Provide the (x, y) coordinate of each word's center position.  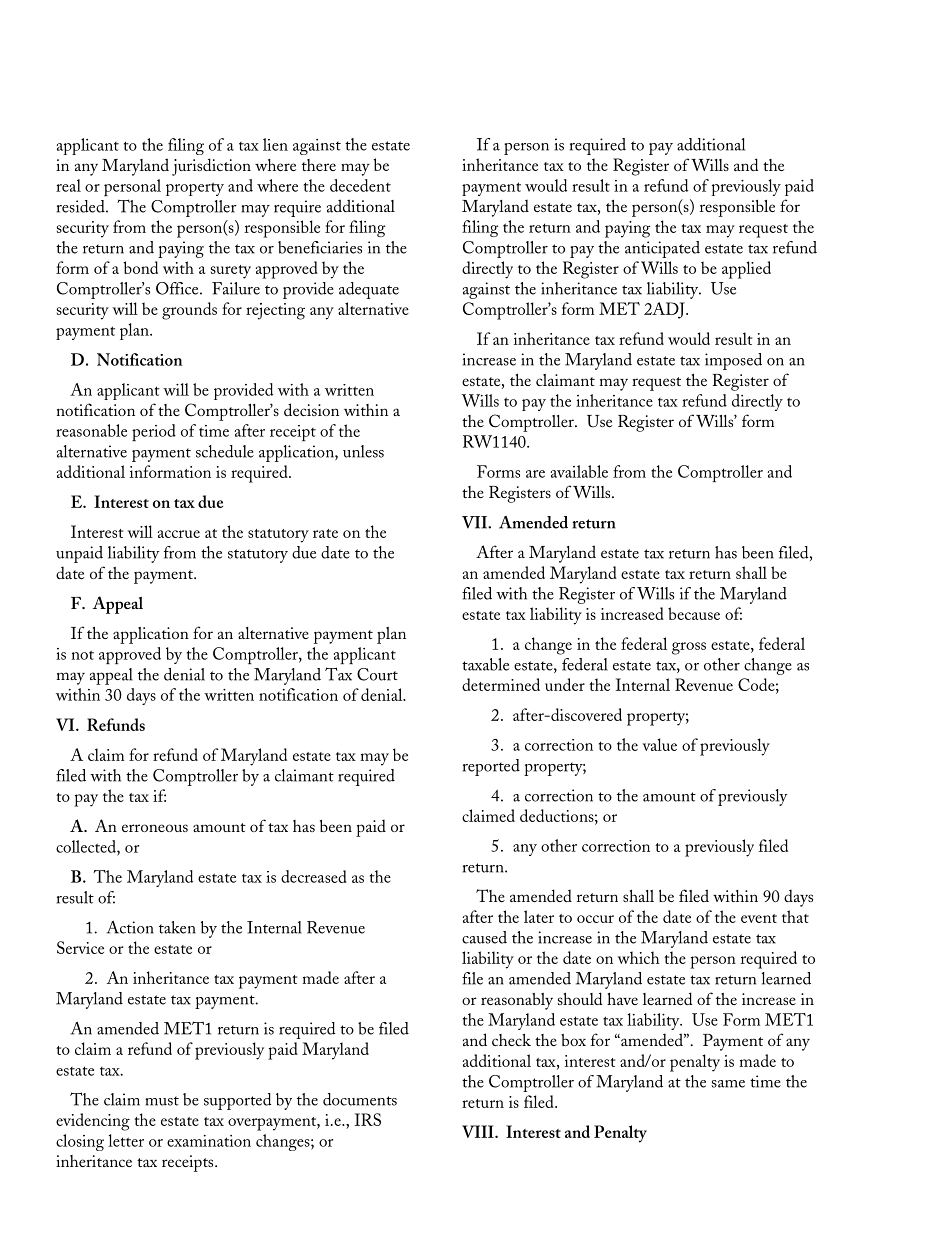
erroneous (155, 828)
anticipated (662, 249)
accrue (179, 534)
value (660, 744)
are (535, 474)
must (162, 1101)
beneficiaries (320, 247)
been (758, 552)
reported (491, 767)
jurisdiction (211, 167)
